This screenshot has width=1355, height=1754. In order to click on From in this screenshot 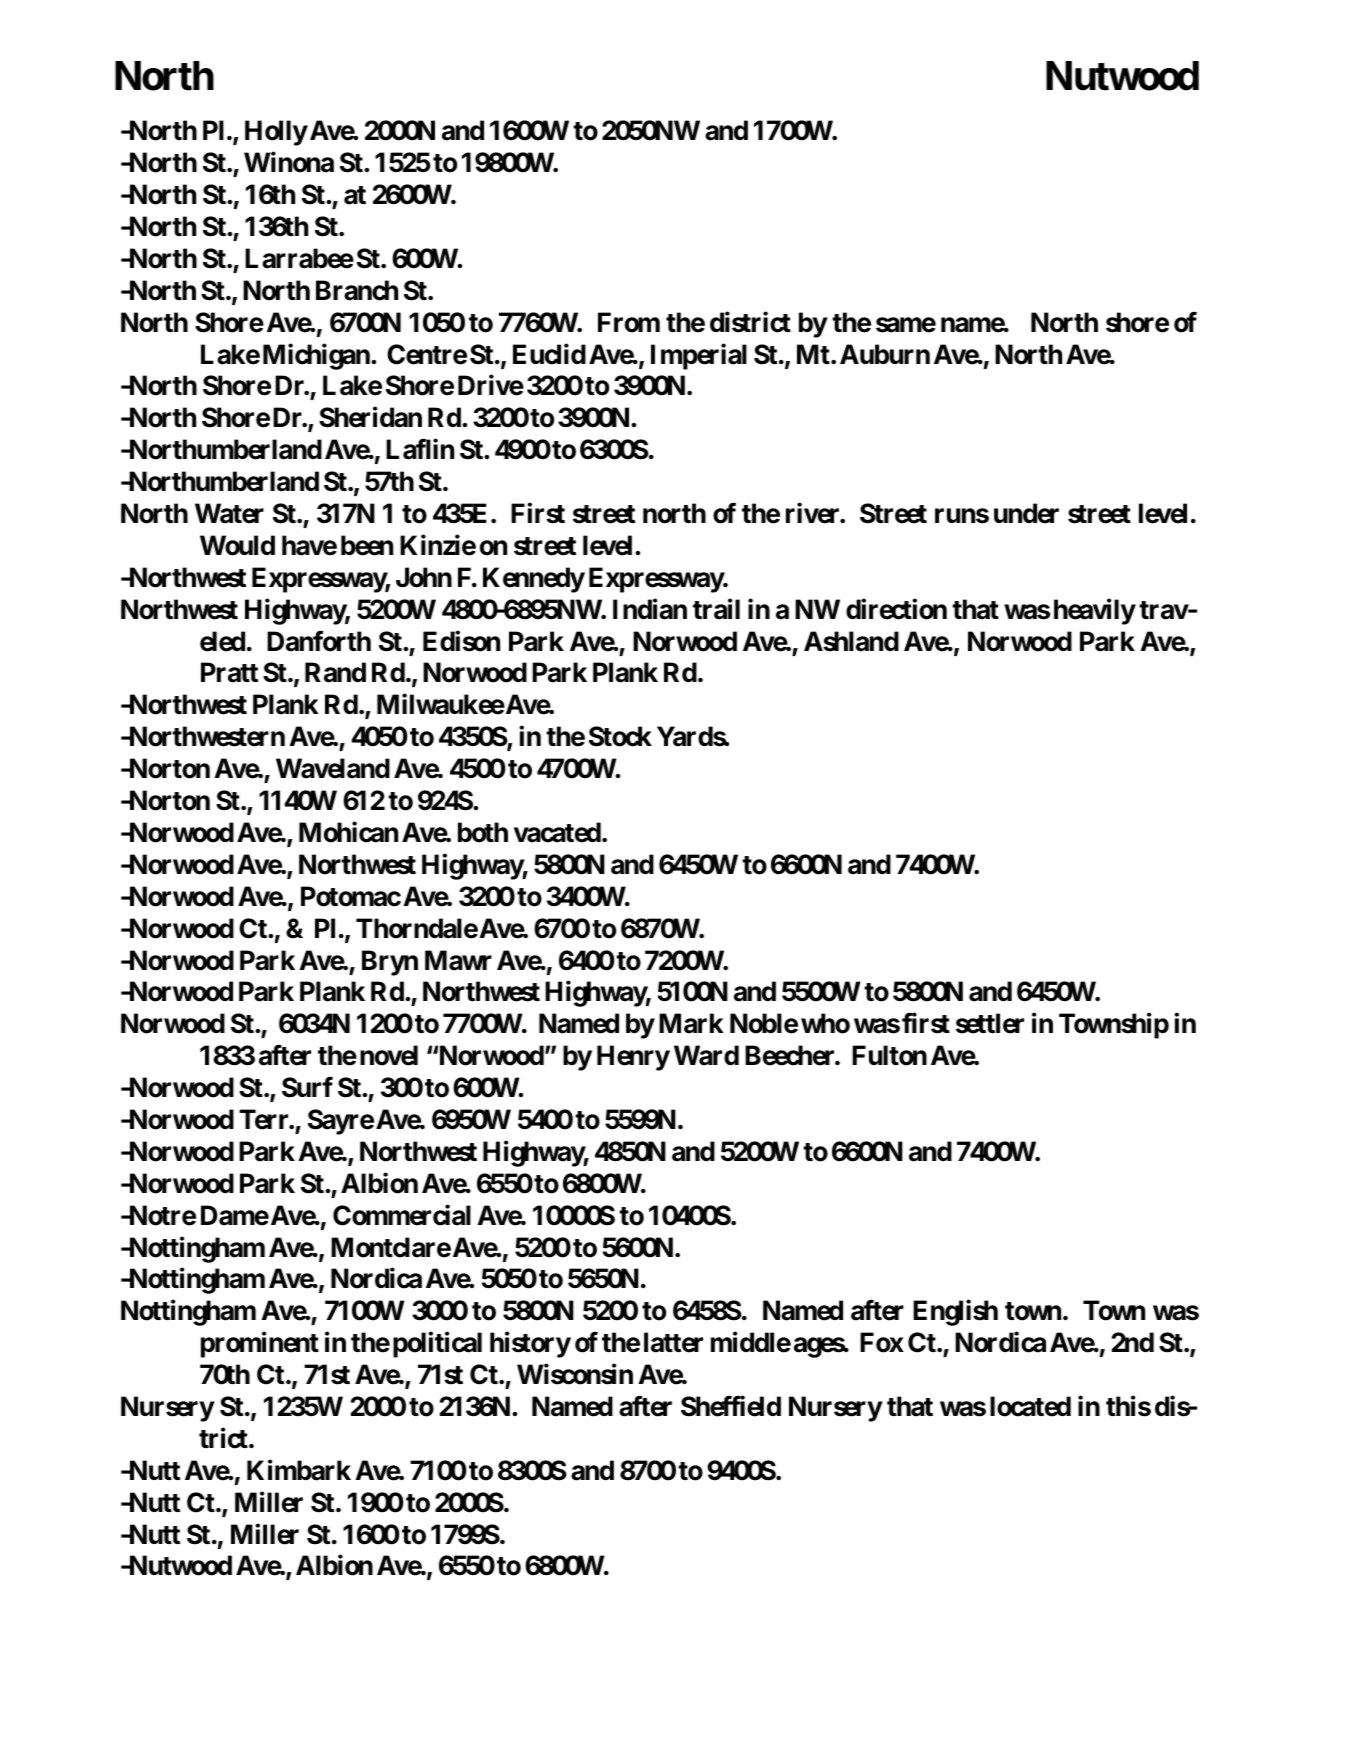, I will do `click(629, 322)`.
